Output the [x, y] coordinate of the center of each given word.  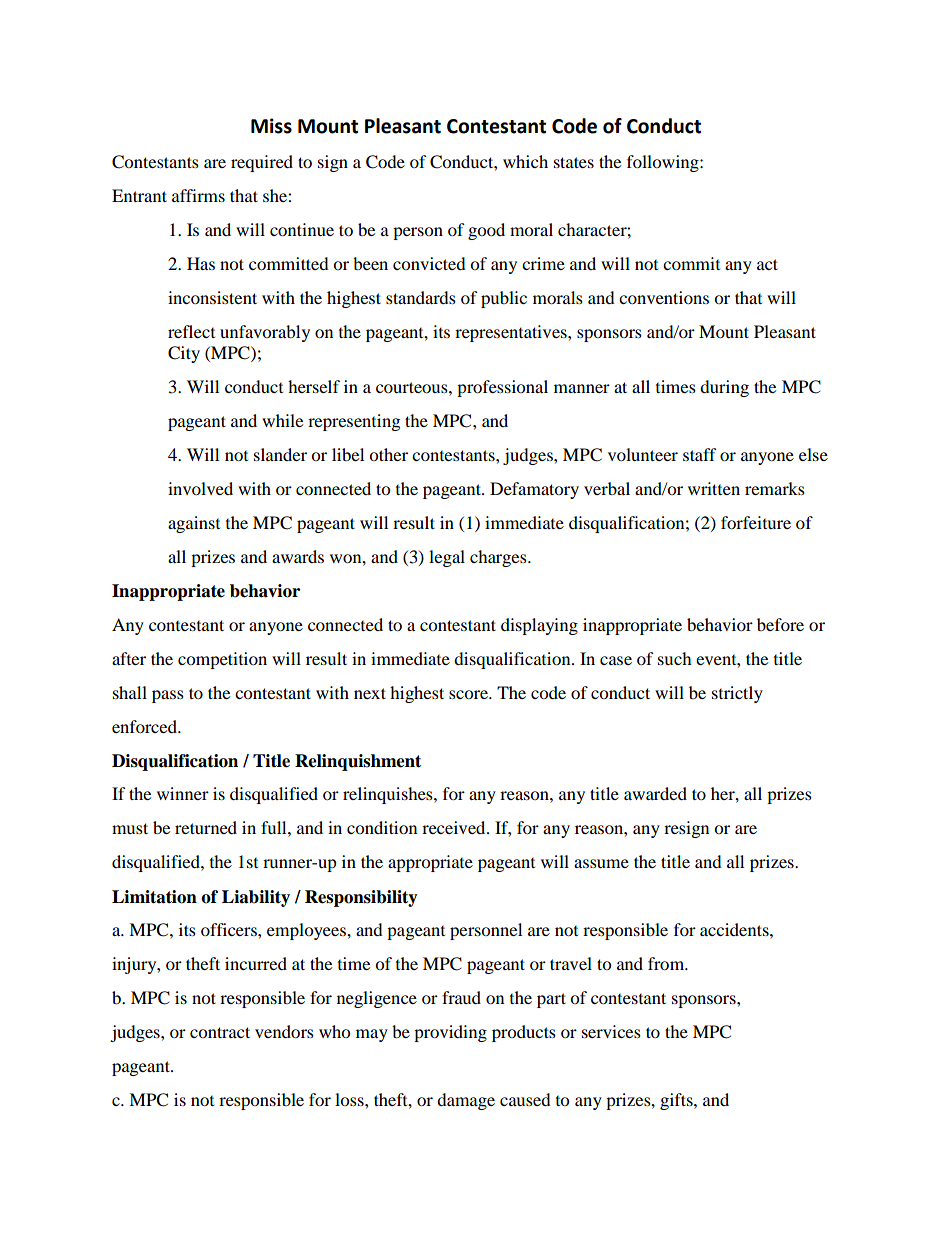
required [262, 163]
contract [220, 1032]
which [525, 161]
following [664, 163]
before [780, 624]
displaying [539, 626]
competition [222, 660]
